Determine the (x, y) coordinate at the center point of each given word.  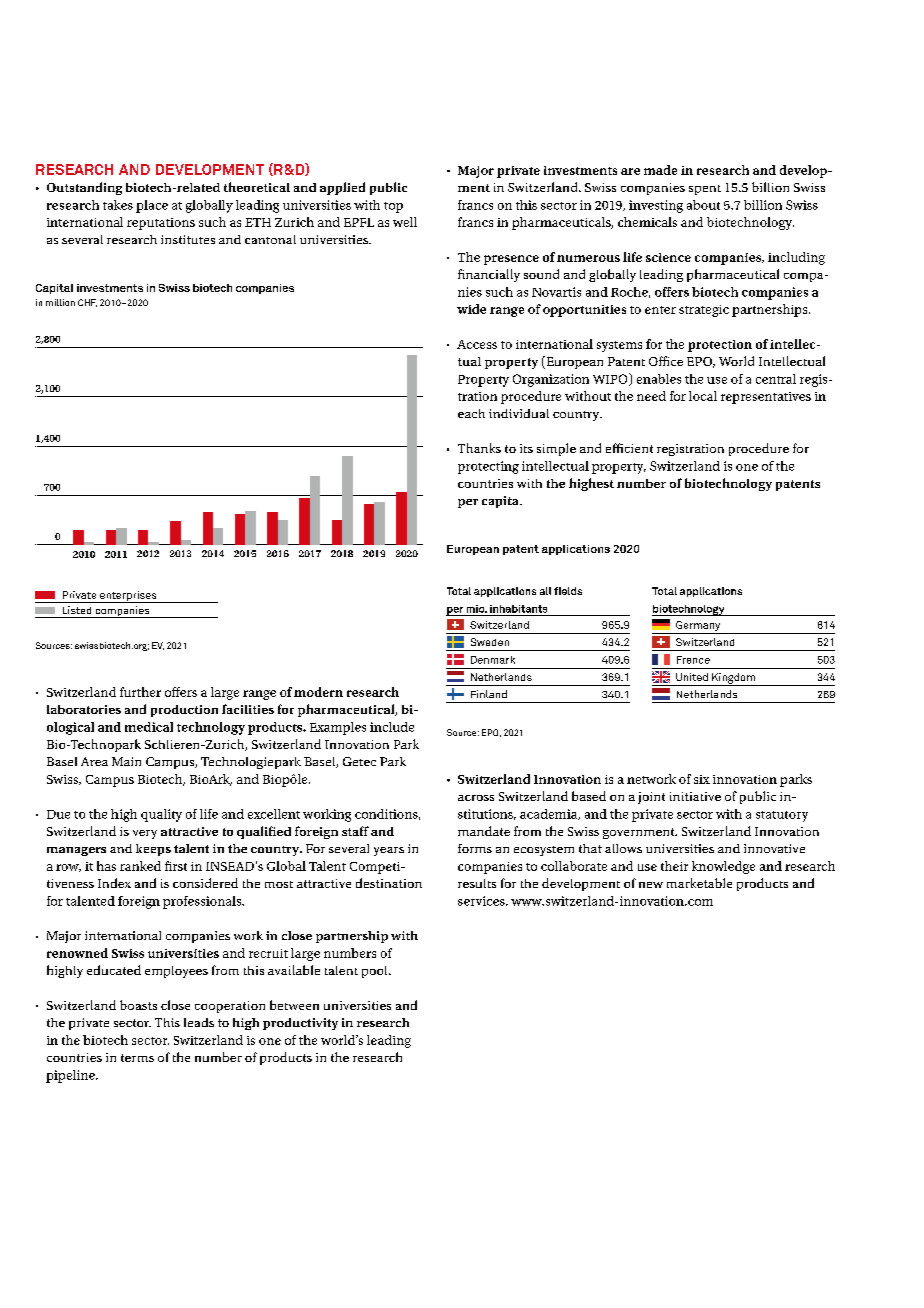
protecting (488, 467)
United (692, 677)
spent (705, 190)
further (140, 692)
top (393, 207)
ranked (140, 866)
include (392, 727)
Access (477, 344)
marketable (699, 883)
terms (137, 1058)
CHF (87, 303)
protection (720, 346)
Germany (698, 626)
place (152, 206)
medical (149, 727)
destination (389, 883)
